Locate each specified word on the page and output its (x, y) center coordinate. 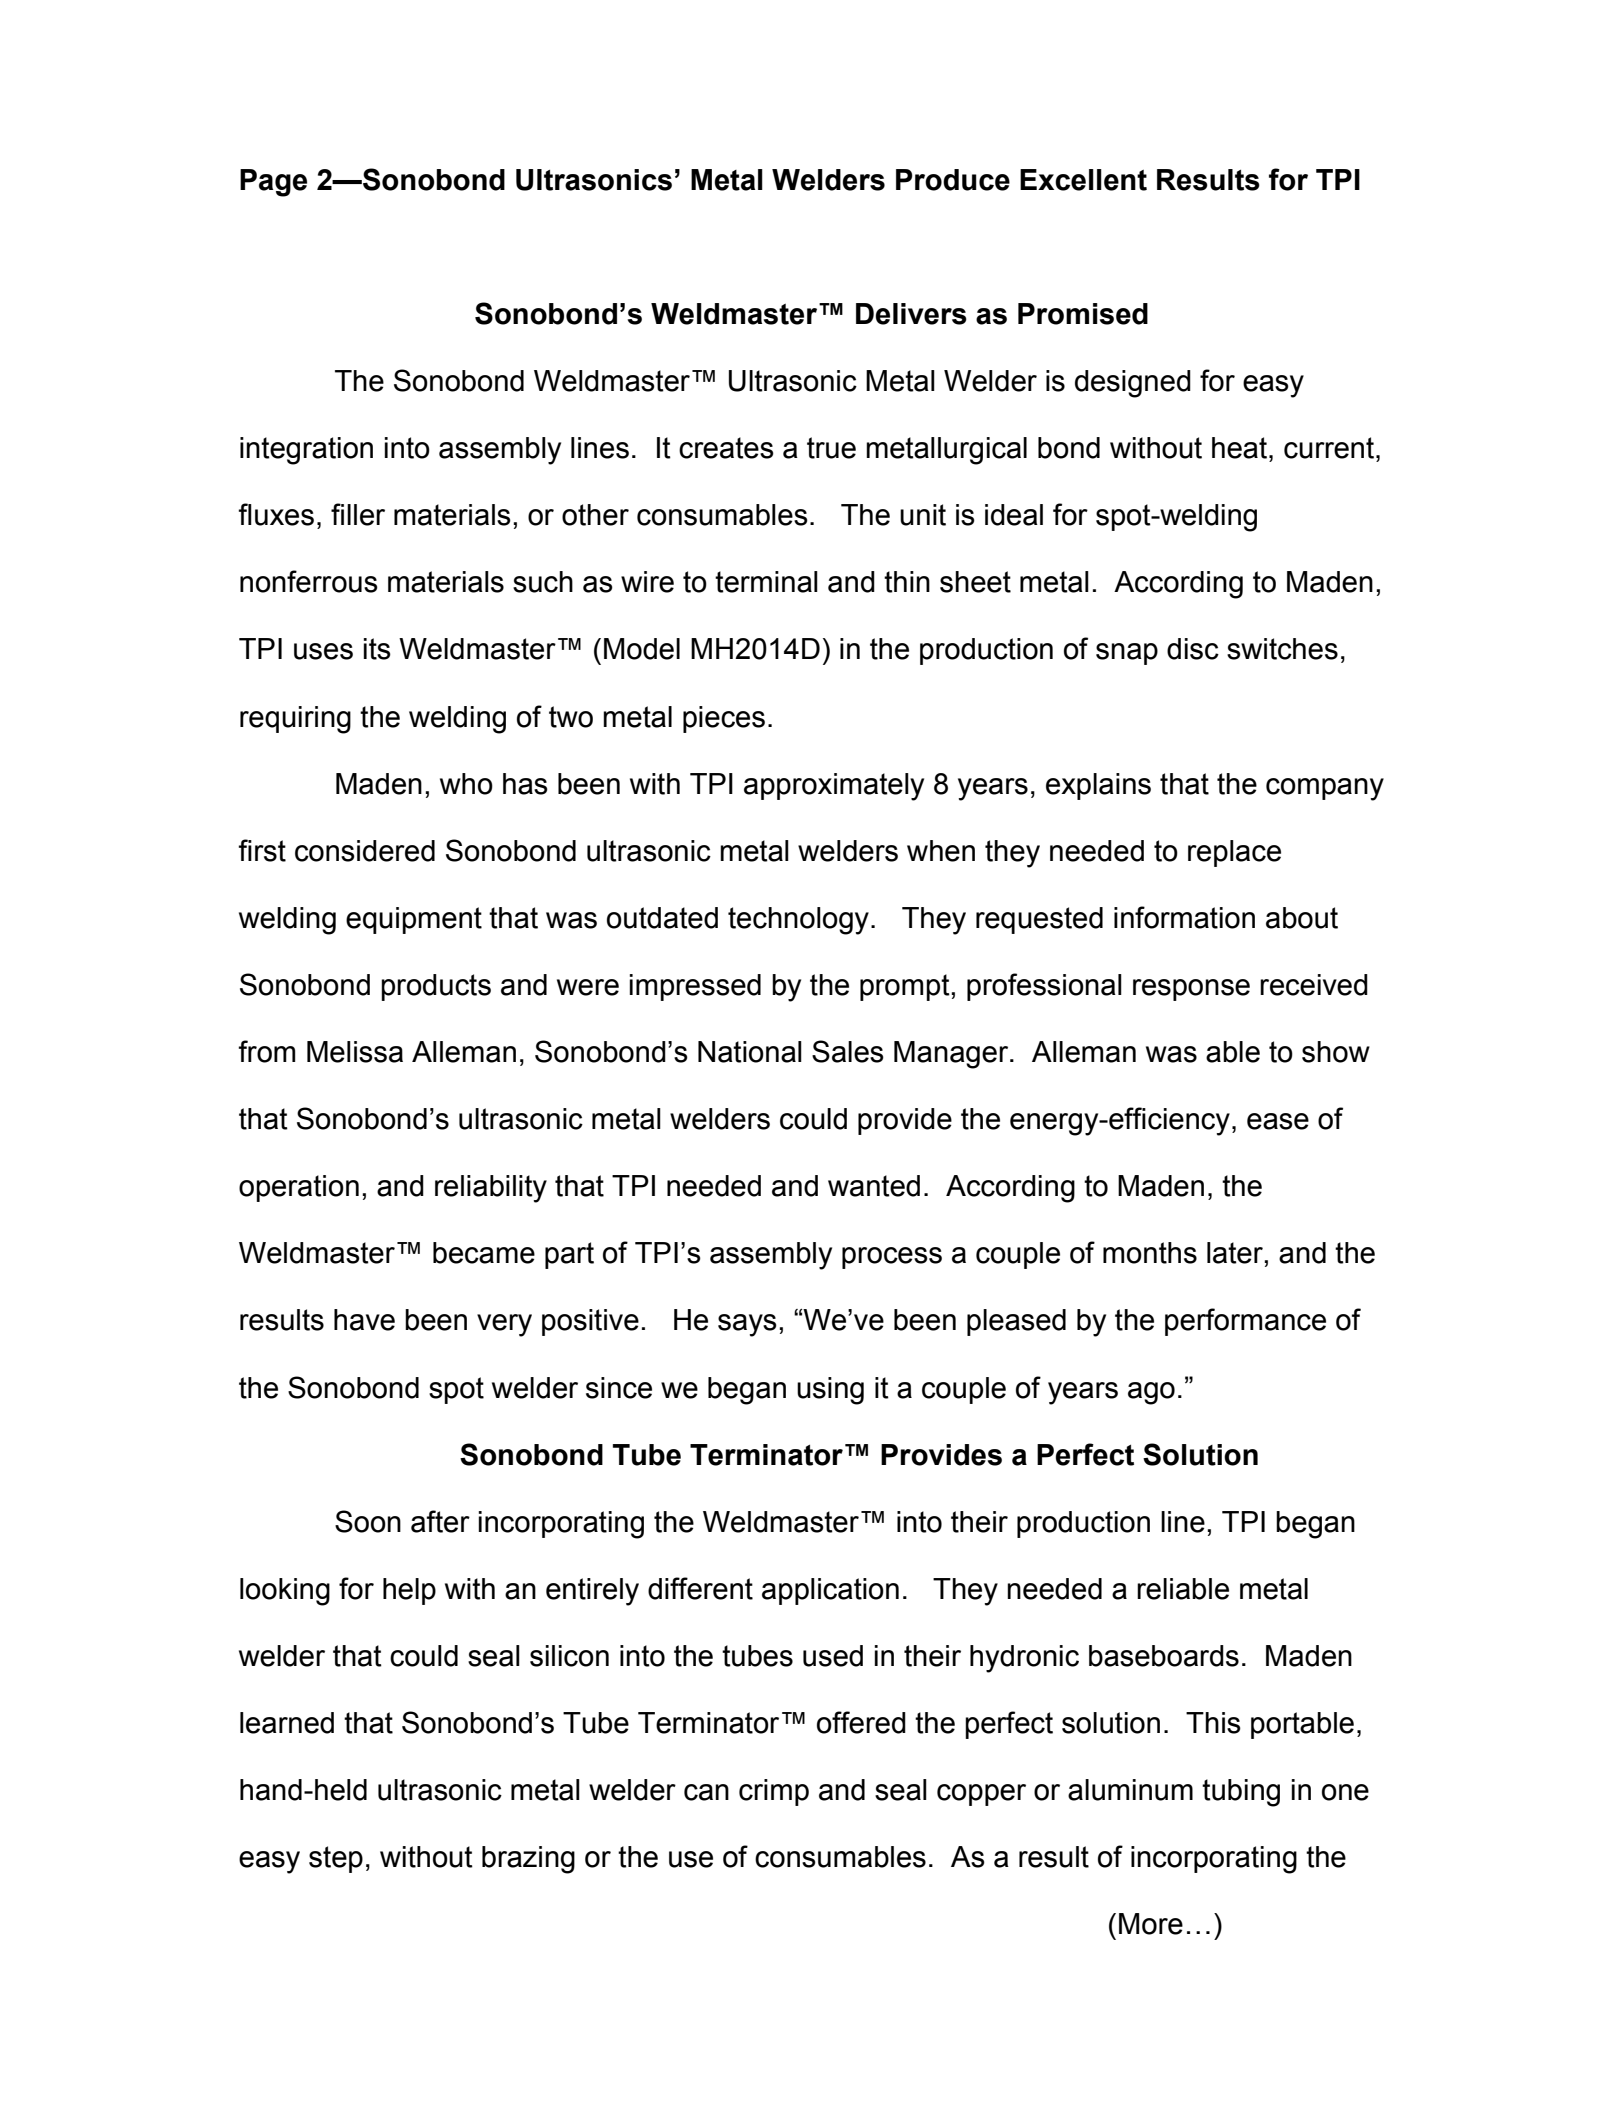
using (830, 1391)
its (377, 649)
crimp (774, 1792)
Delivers (911, 314)
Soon (368, 1521)
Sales (848, 1051)
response (1191, 990)
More (1151, 1924)
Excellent (1083, 180)
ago (1151, 1393)
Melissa (355, 1052)
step (336, 1859)
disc (1193, 649)
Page (273, 183)
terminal (766, 582)
